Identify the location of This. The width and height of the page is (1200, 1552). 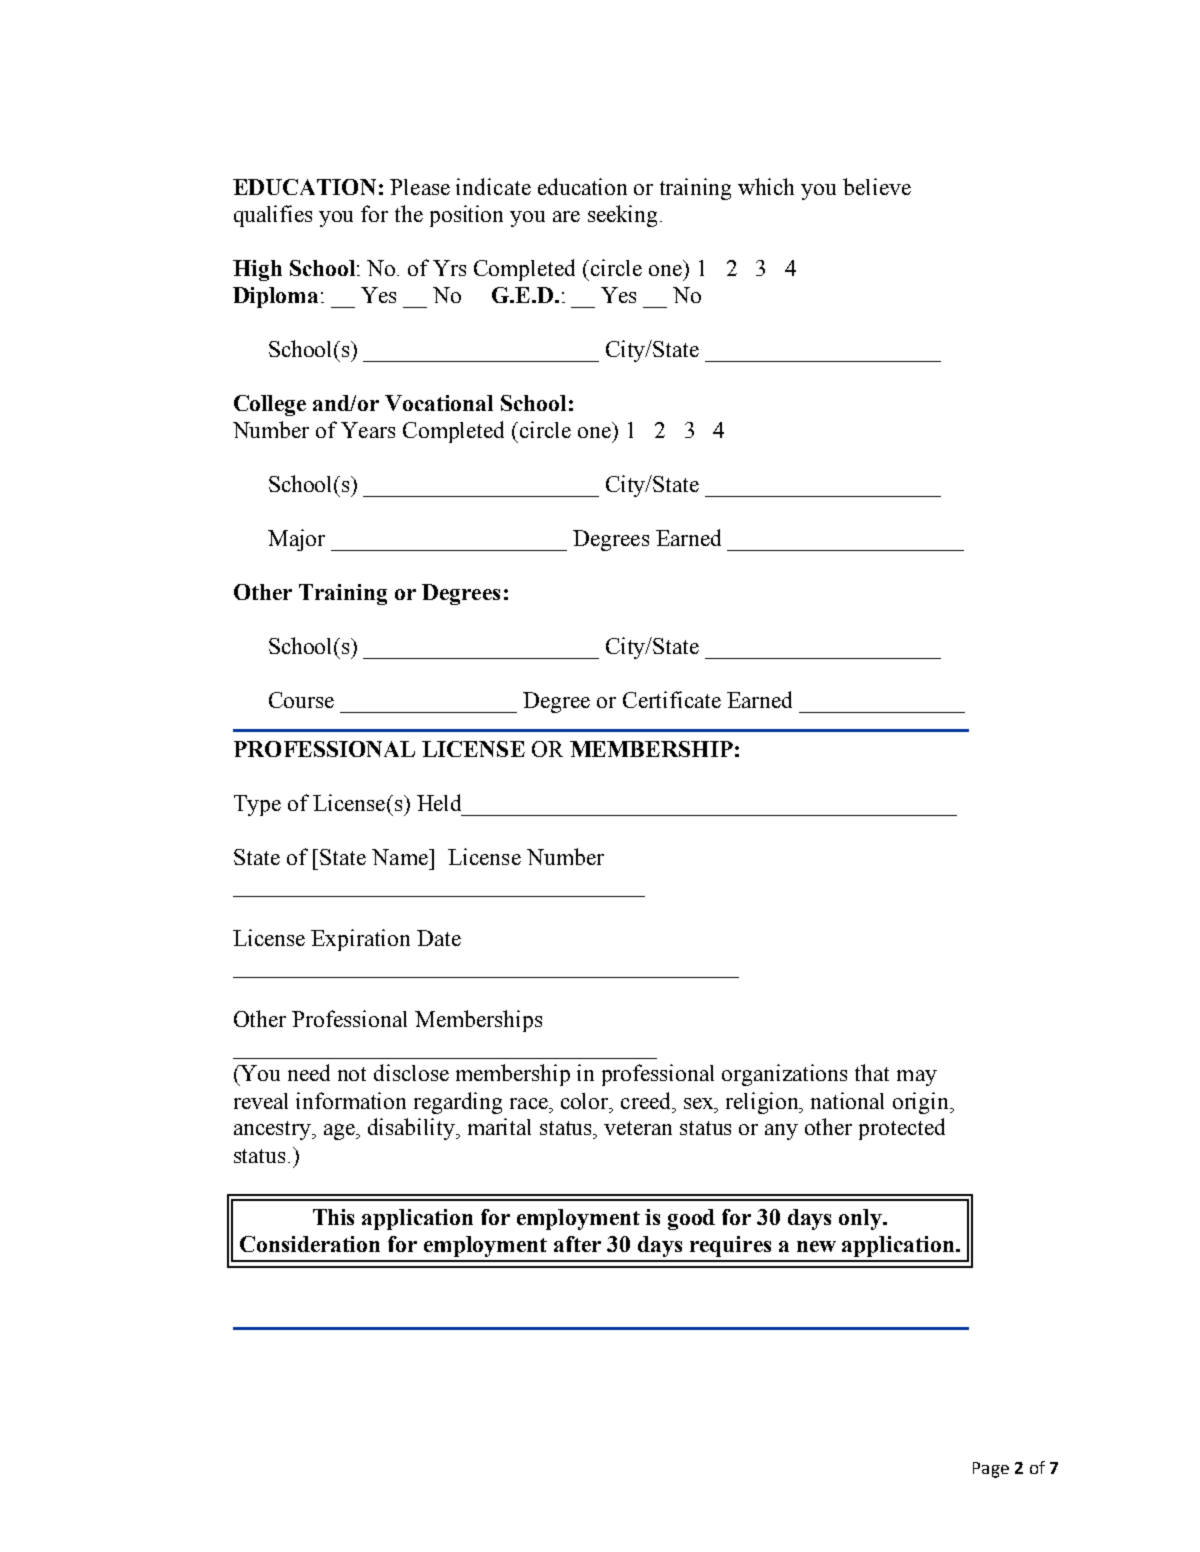
(333, 1217).
